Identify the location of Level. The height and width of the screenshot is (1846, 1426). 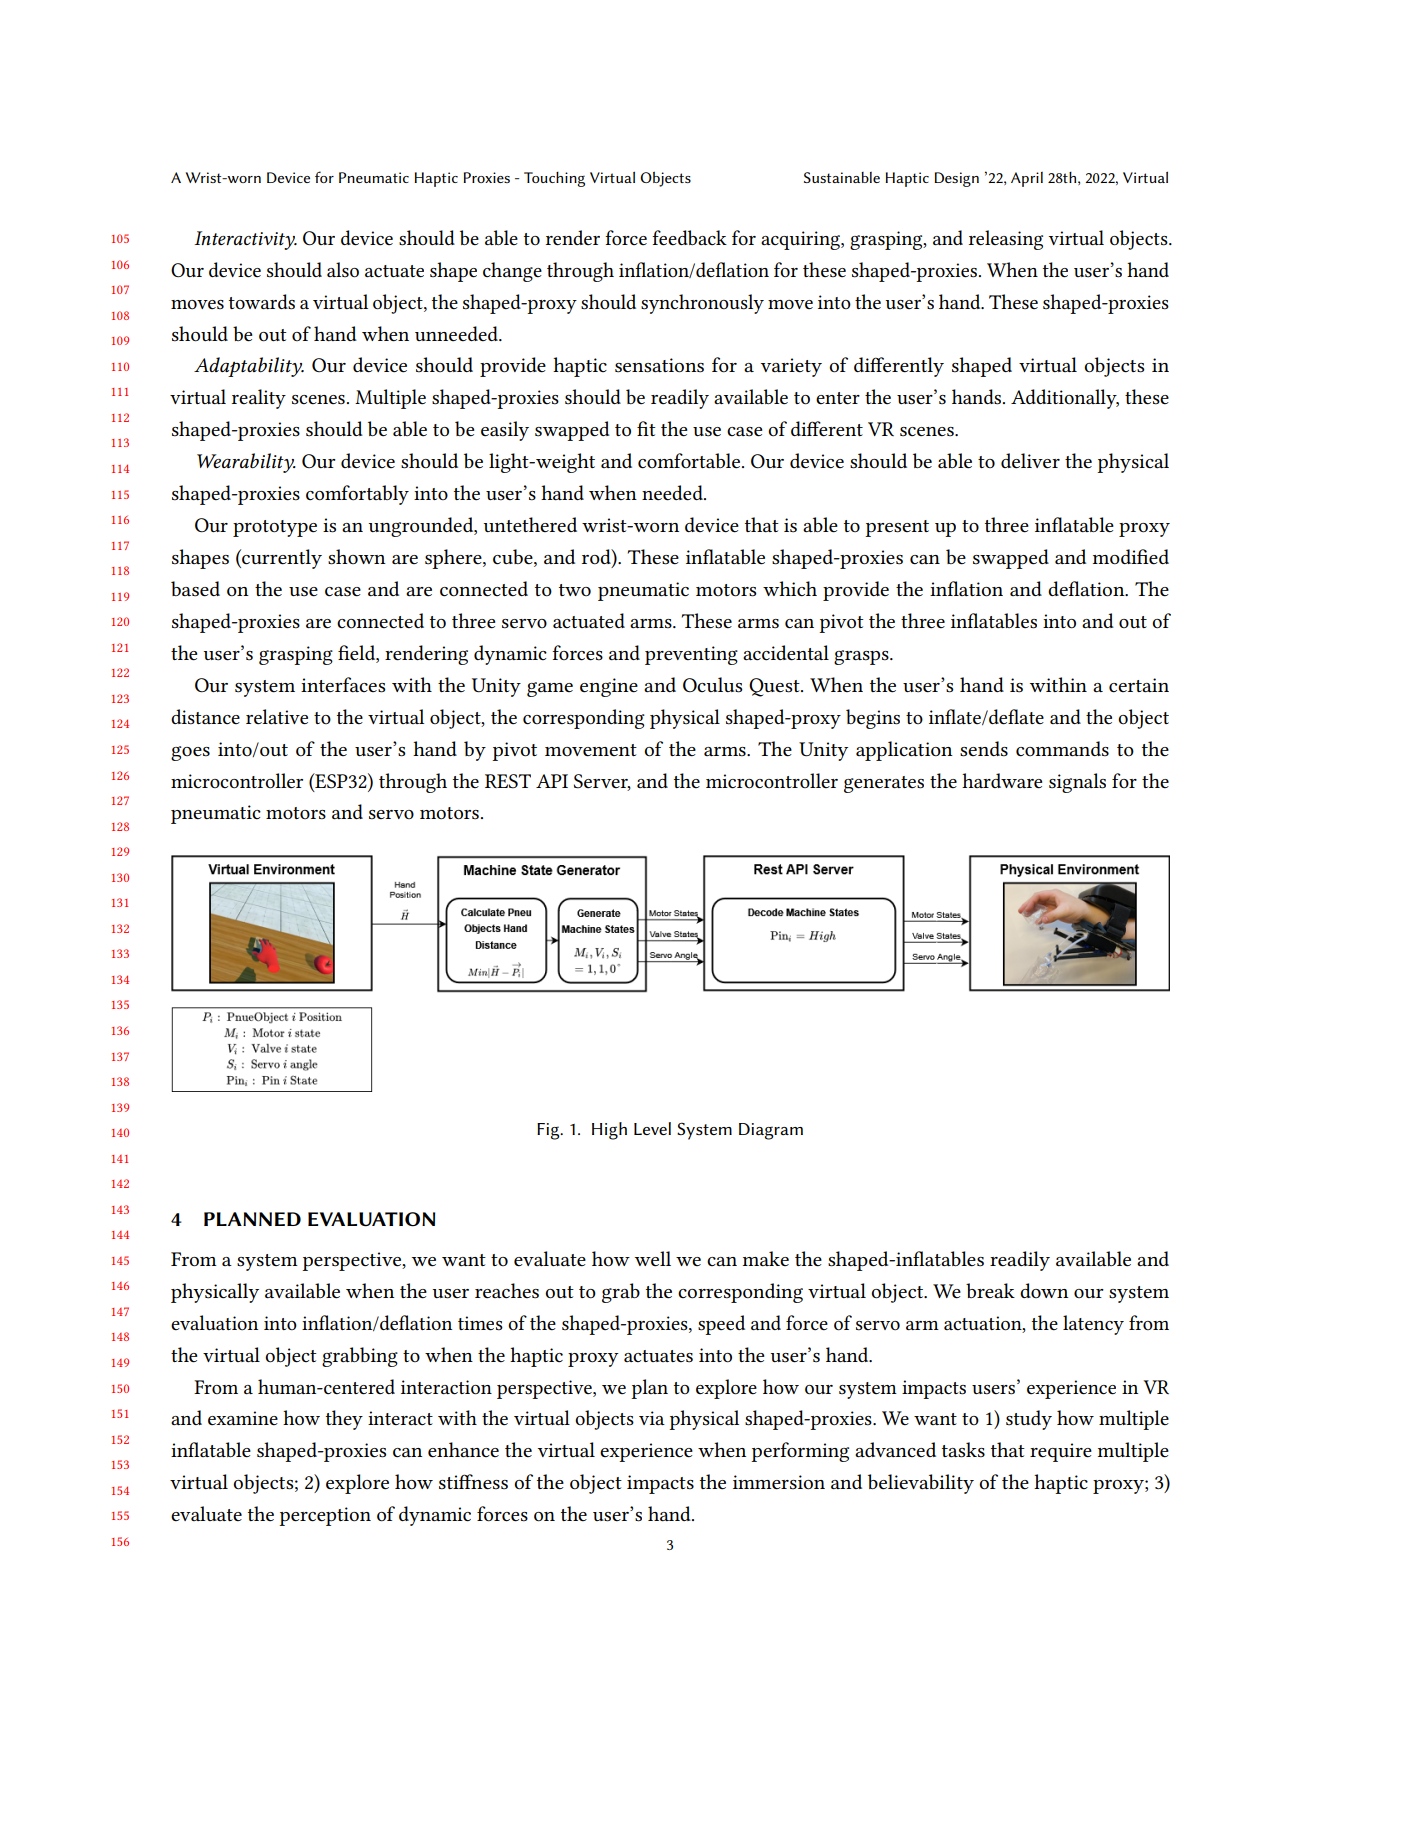
(652, 1128).
